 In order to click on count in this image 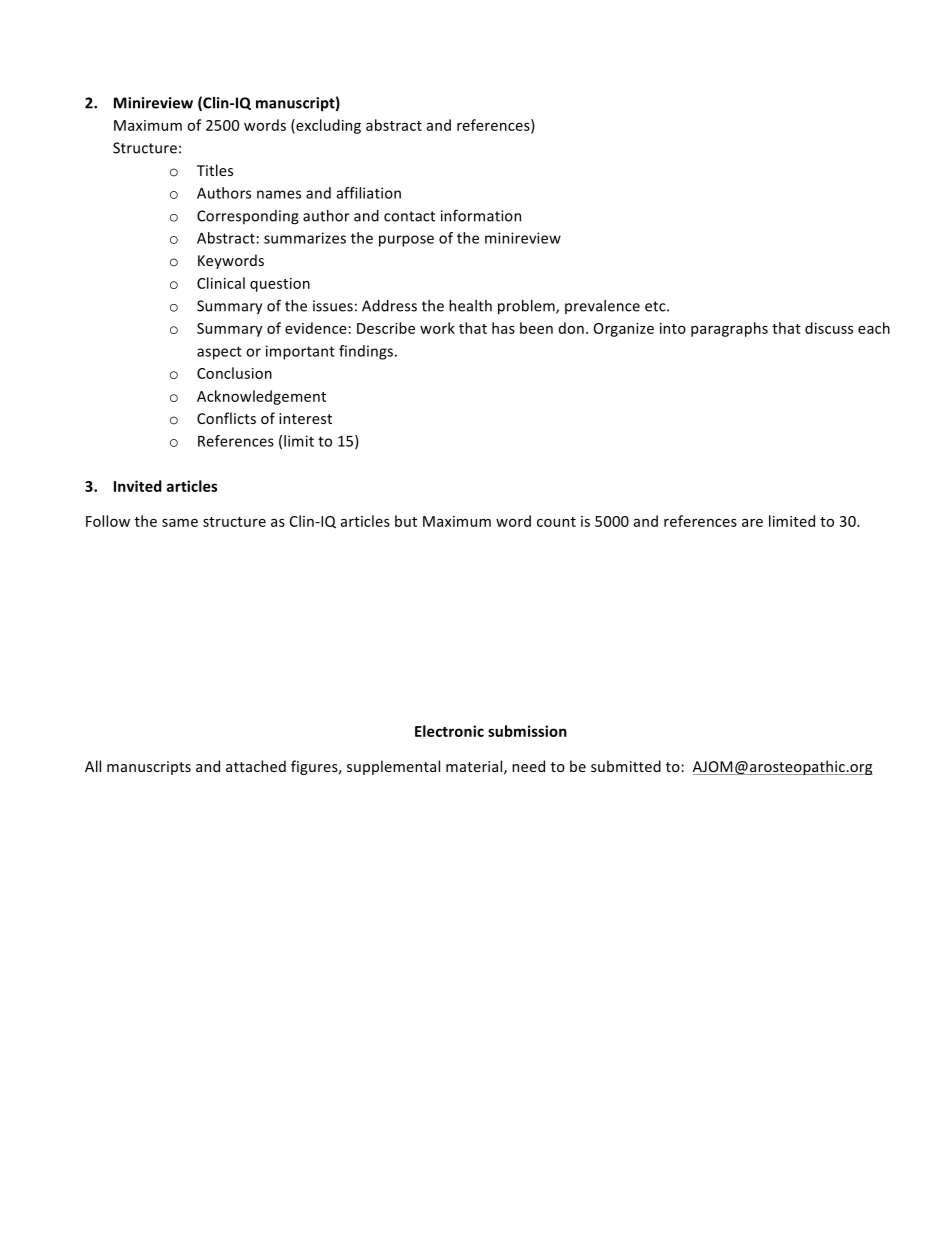, I will do `click(556, 522)`.
